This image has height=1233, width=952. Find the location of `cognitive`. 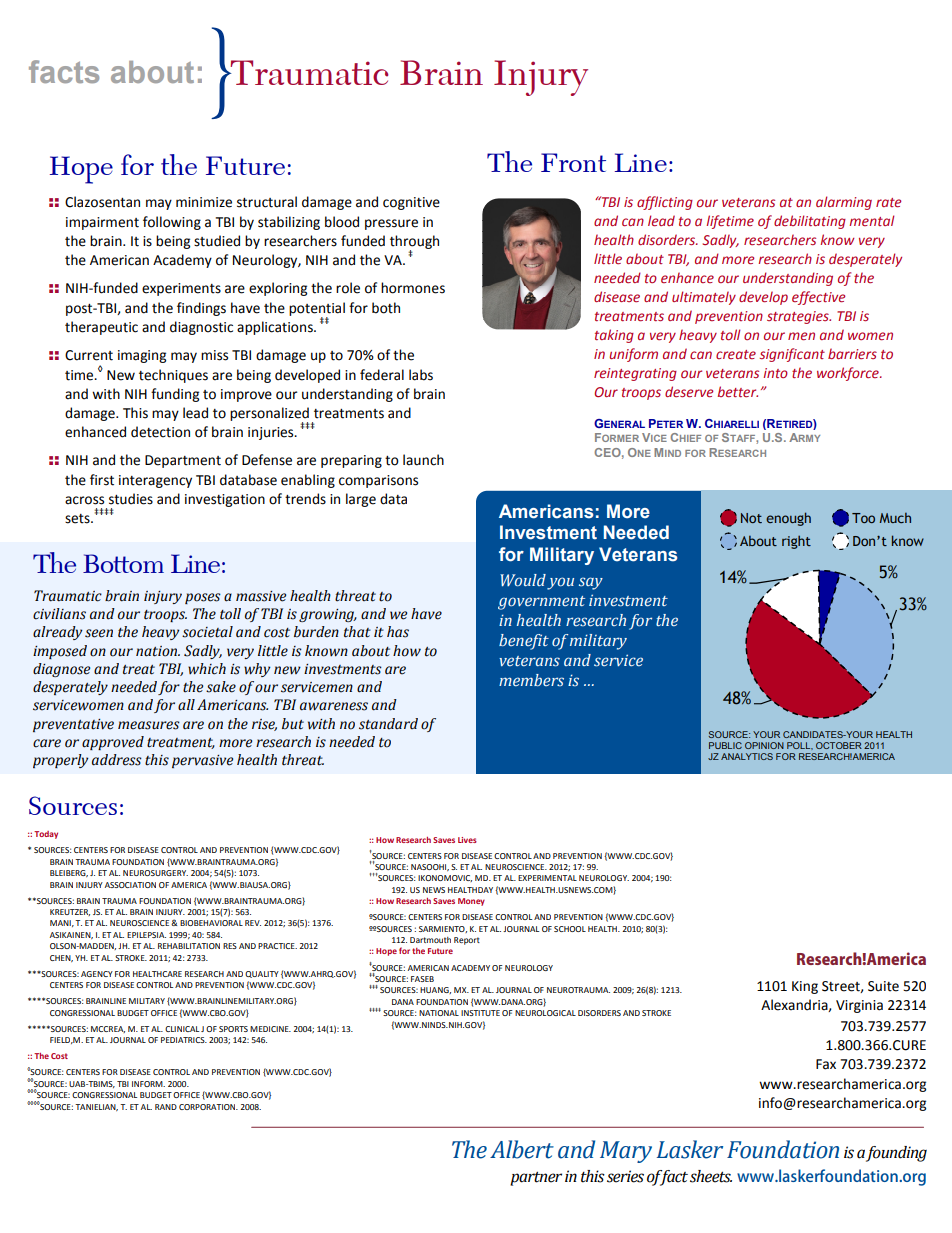

cognitive is located at coordinates (411, 203).
